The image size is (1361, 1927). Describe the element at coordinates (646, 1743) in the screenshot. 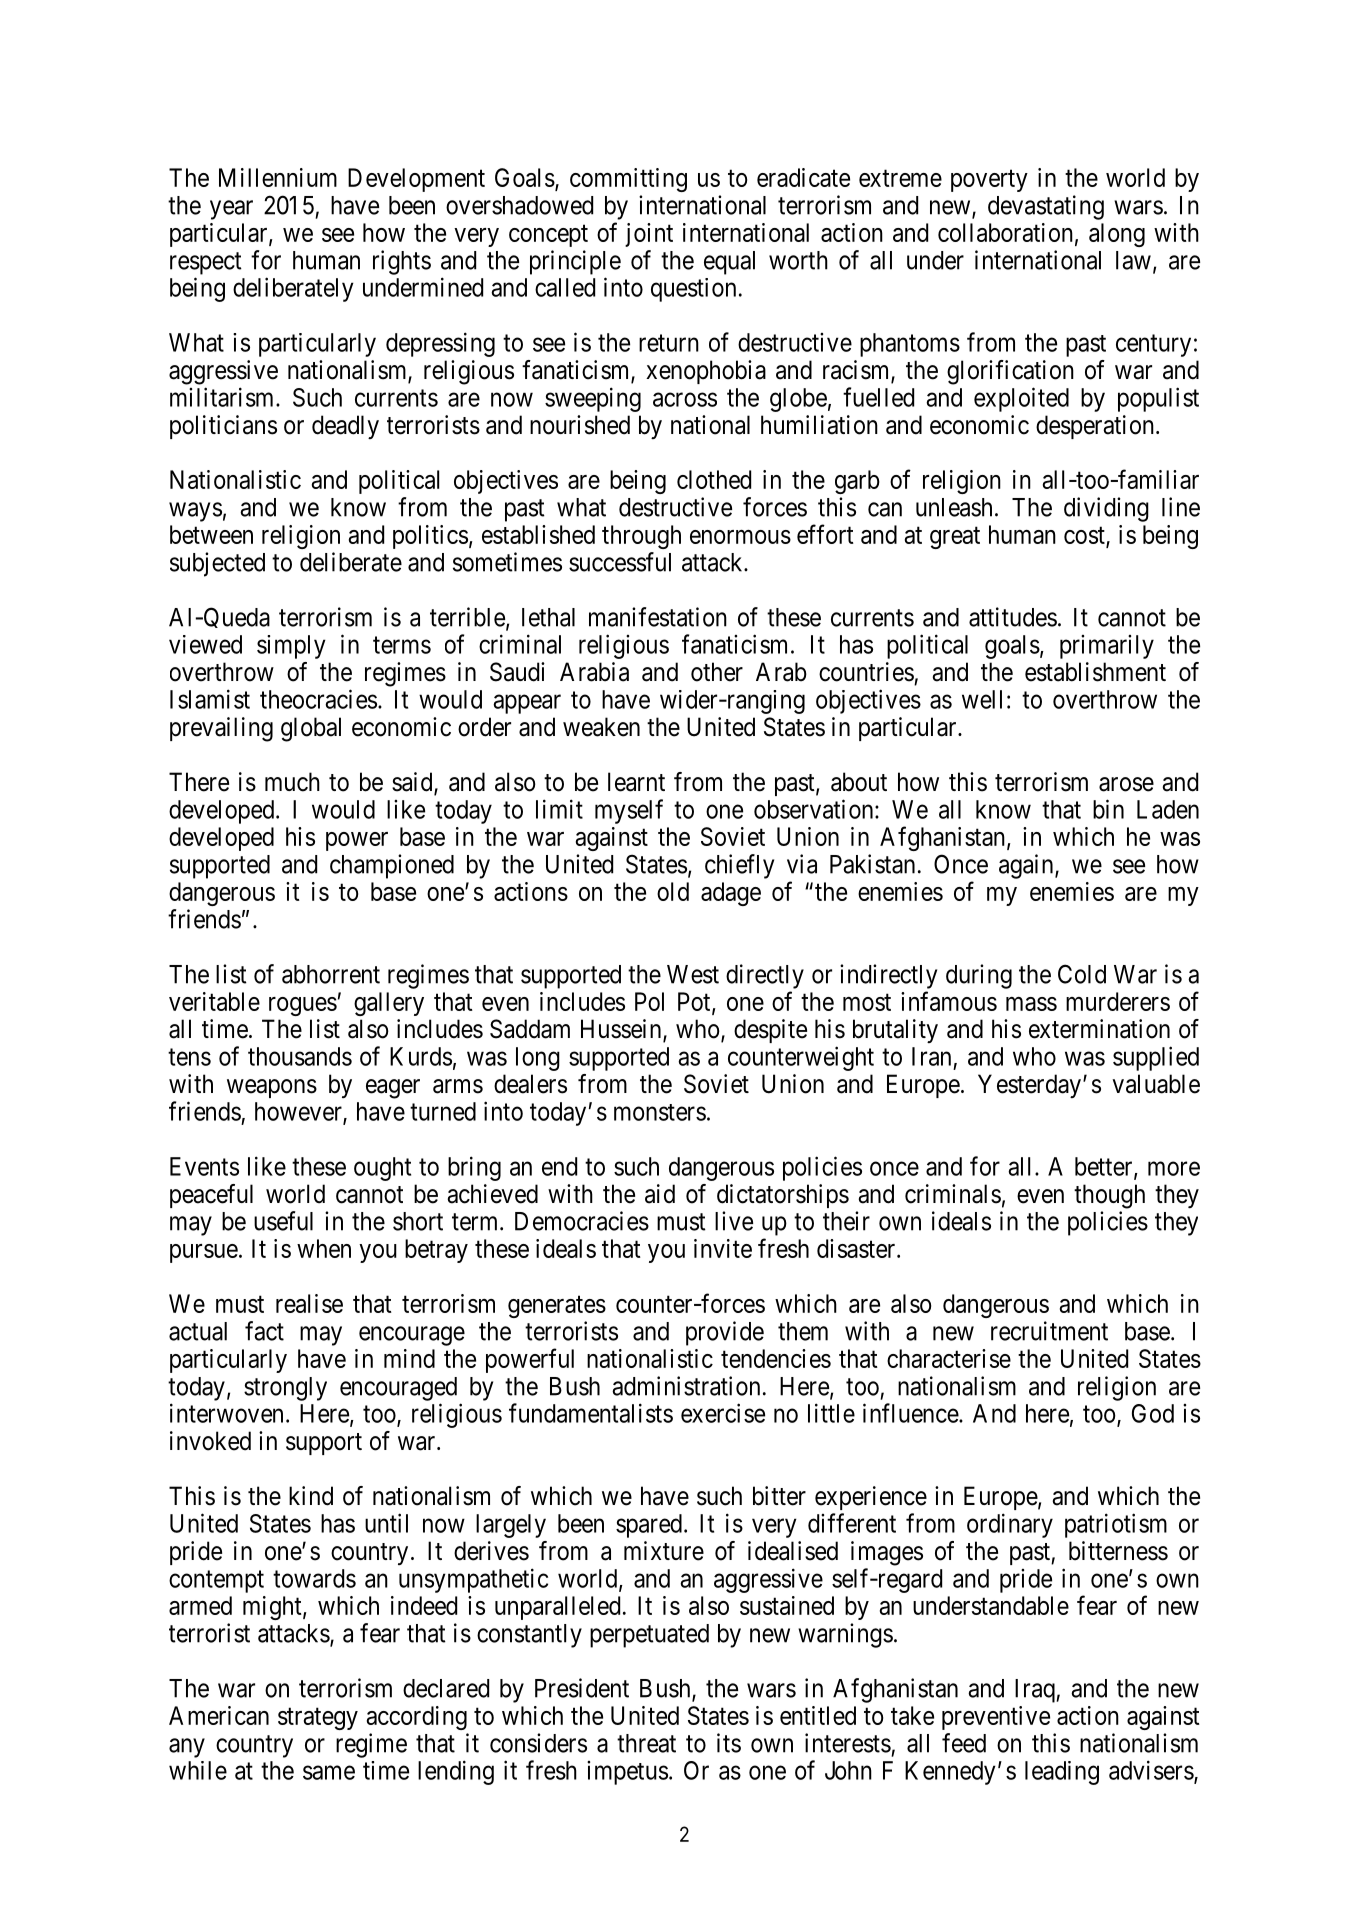

I see `threat` at that location.
